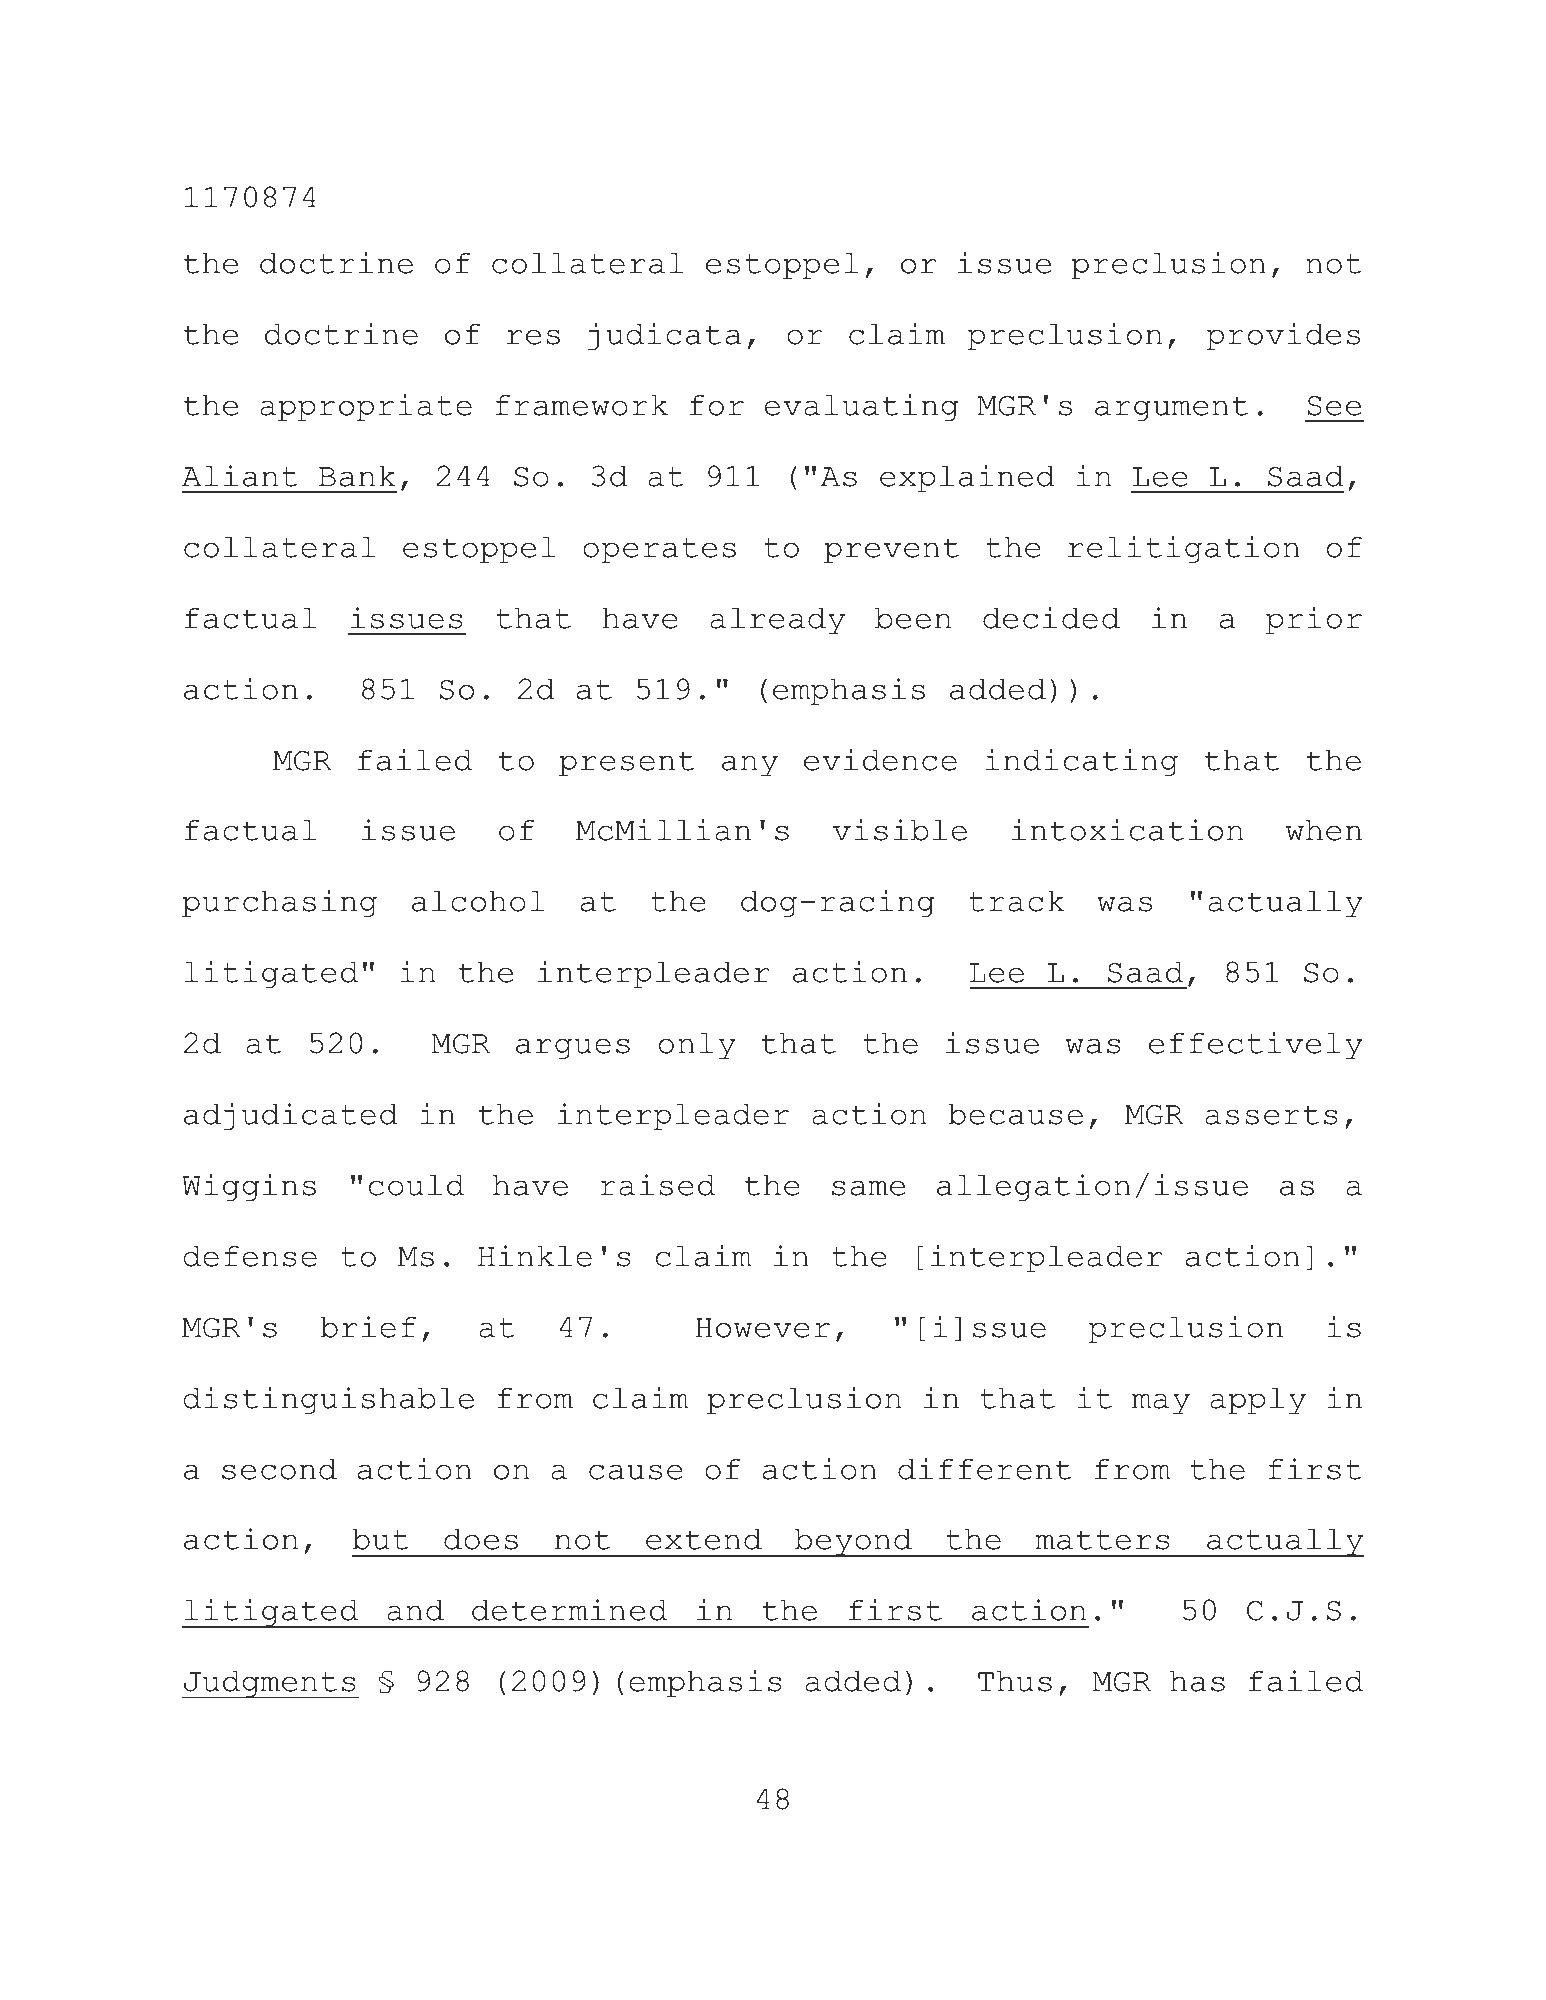  Describe the element at coordinates (291, 1116) in the screenshot. I see `adjudicated` at that location.
